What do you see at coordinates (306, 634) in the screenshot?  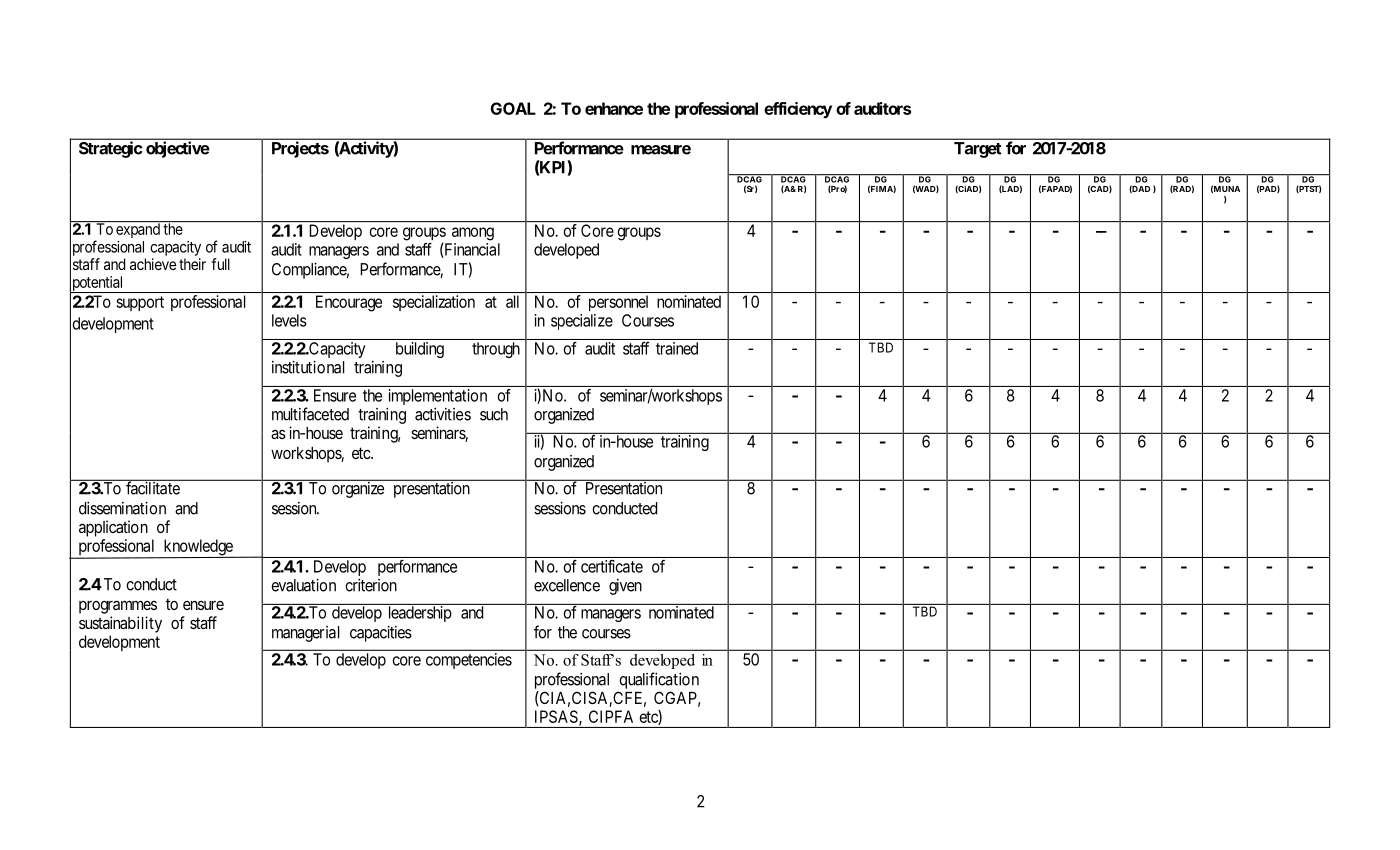 I see `managerial` at bounding box center [306, 634].
